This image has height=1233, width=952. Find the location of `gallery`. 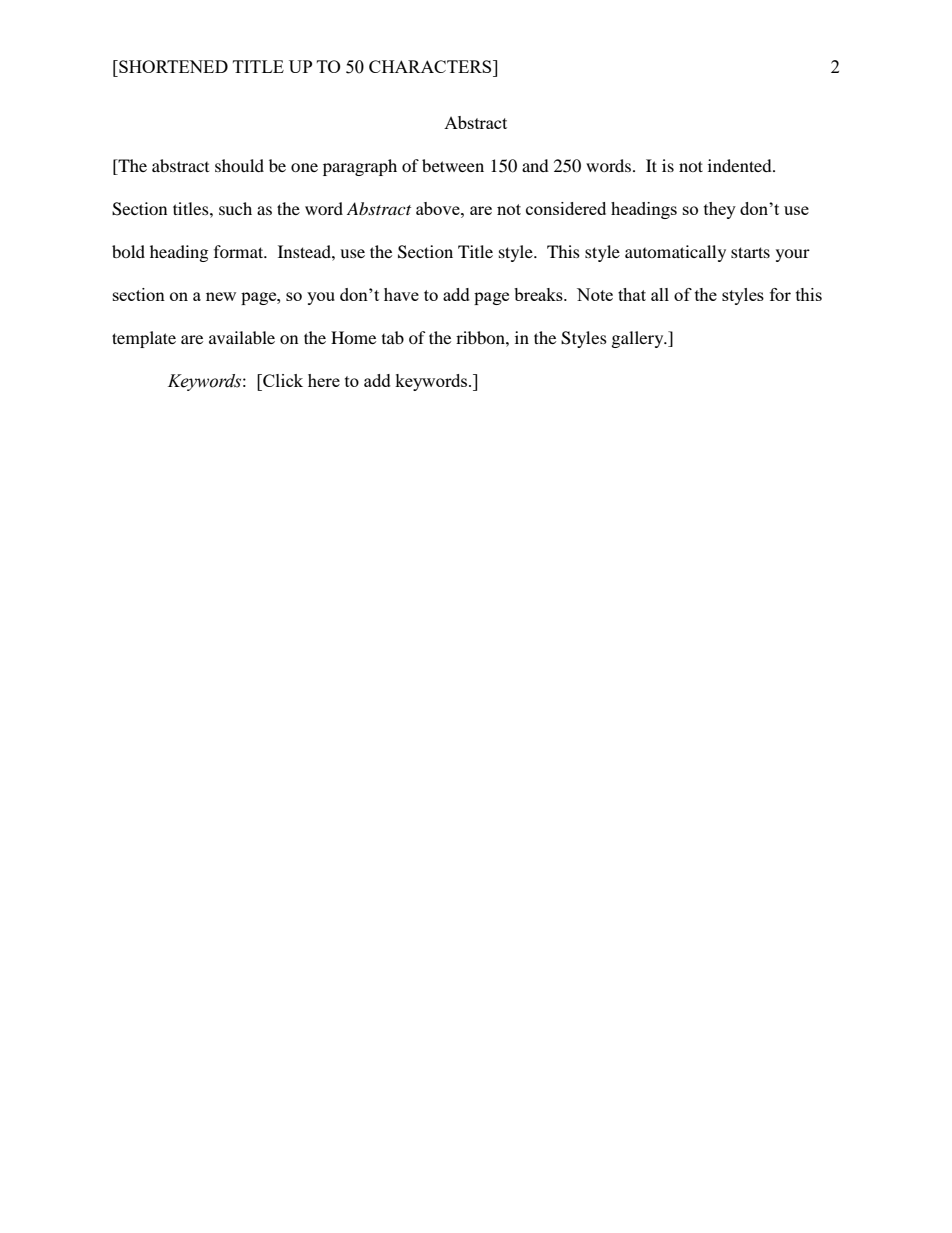

gallery is located at coordinates (639, 339).
